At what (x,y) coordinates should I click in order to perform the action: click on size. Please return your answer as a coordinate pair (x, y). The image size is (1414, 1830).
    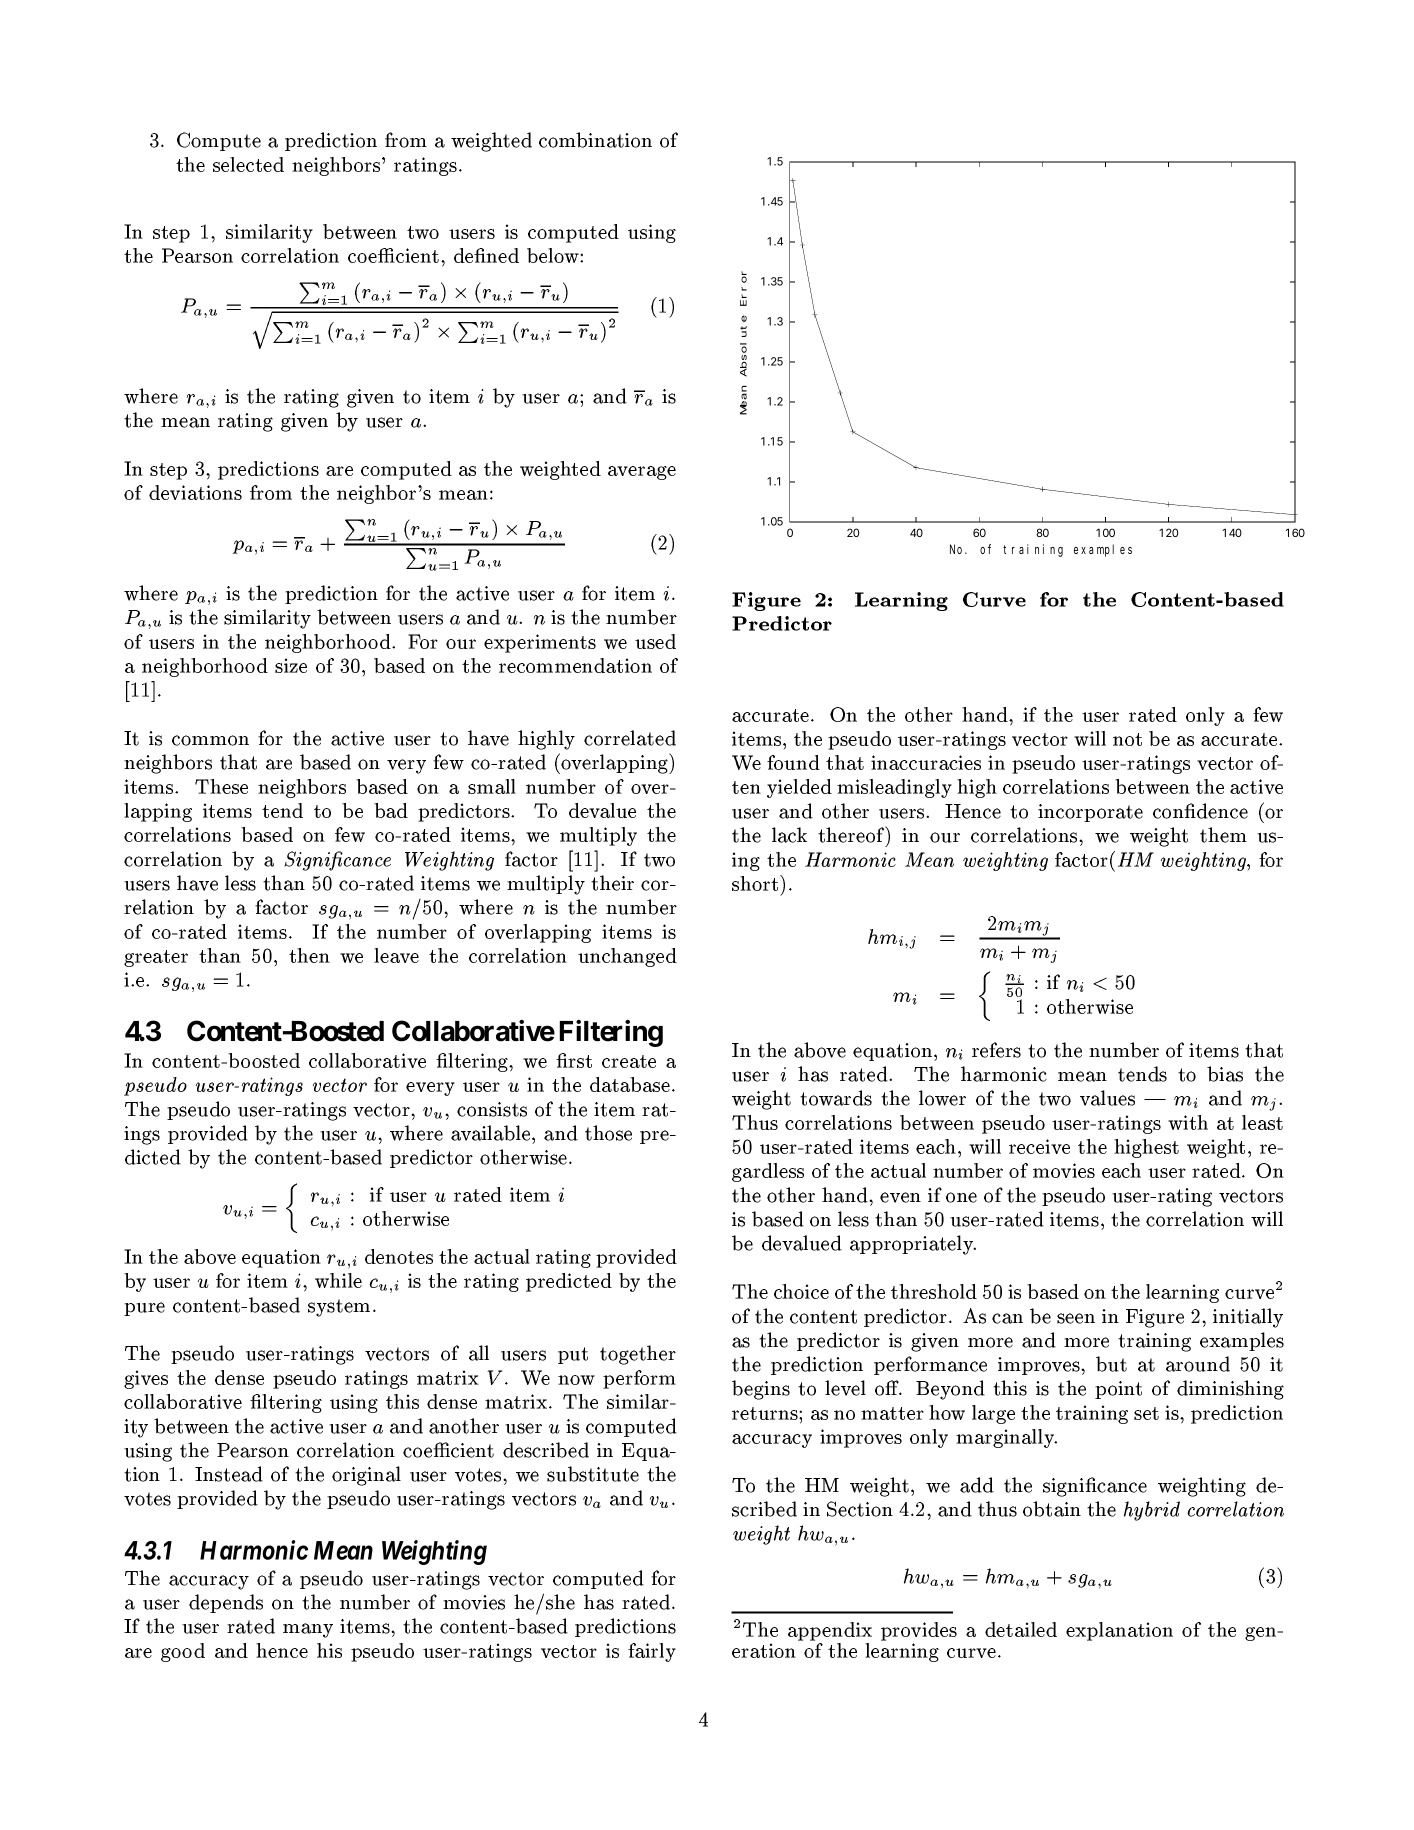
    Looking at the image, I should click on (291, 665).
